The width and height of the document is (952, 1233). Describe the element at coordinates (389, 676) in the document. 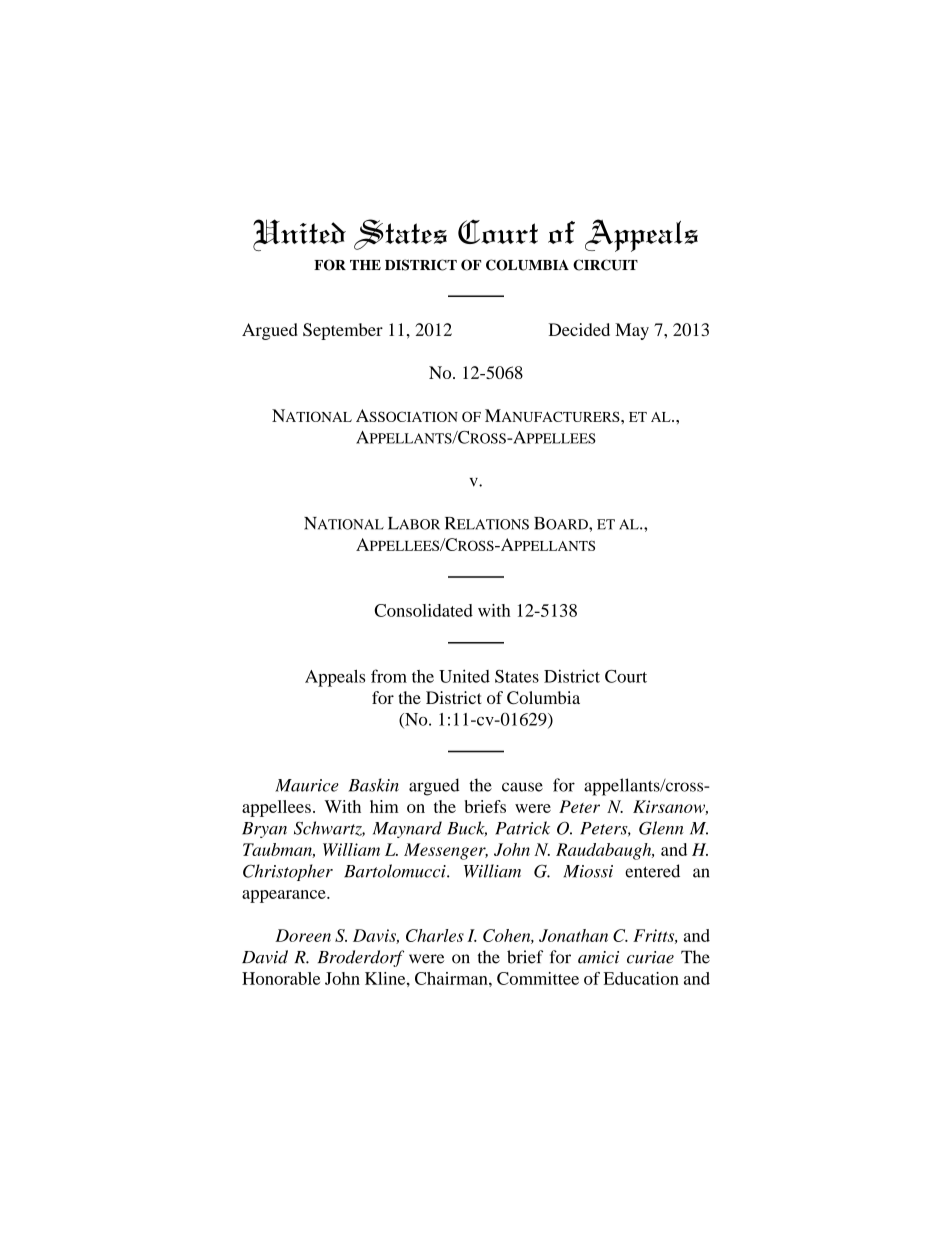

I see `from` at that location.
